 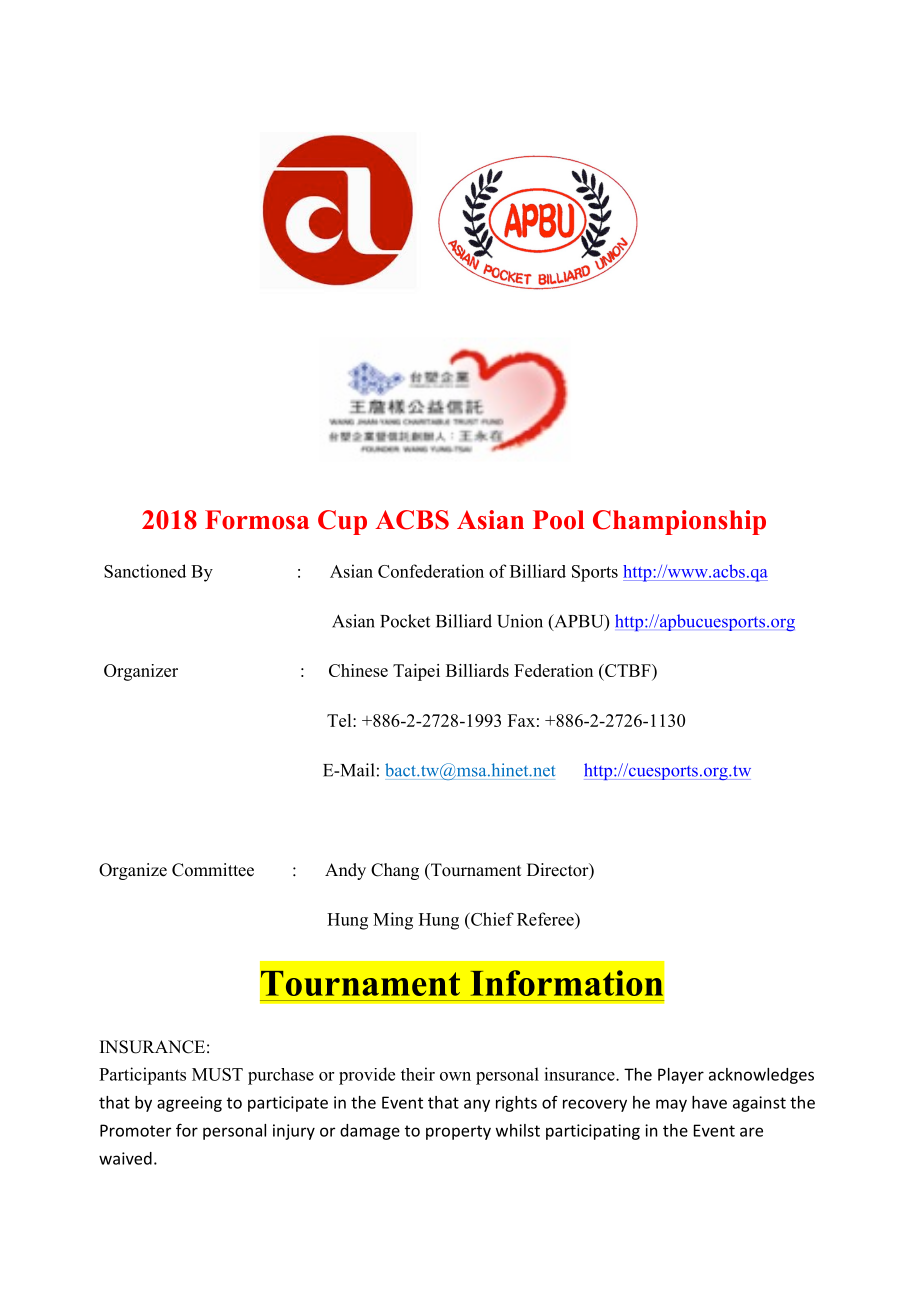 I want to click on Fax, so click(x=521, y=720).
